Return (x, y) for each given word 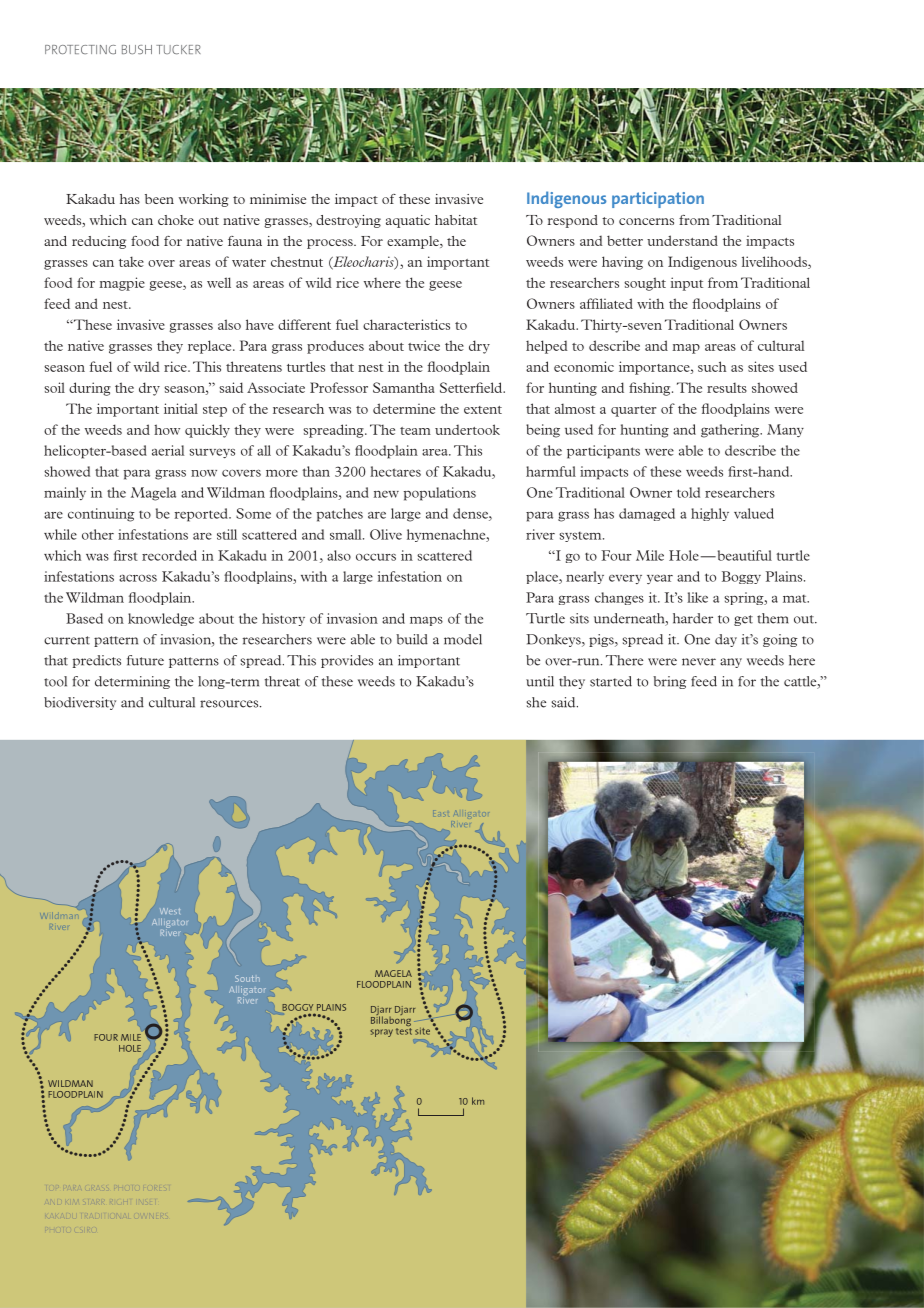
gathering (731, 431)
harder (693, 618)
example (414, 242)
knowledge (161, 619)
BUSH (137, 49)
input (687, 284)
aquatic (408, 221)
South (247, 978)
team (415, 431)
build (412, 639)
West (170, 911)
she (536, 702)
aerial (168, 450)
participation (658, 200)
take (131, 261)
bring (670, 682)
